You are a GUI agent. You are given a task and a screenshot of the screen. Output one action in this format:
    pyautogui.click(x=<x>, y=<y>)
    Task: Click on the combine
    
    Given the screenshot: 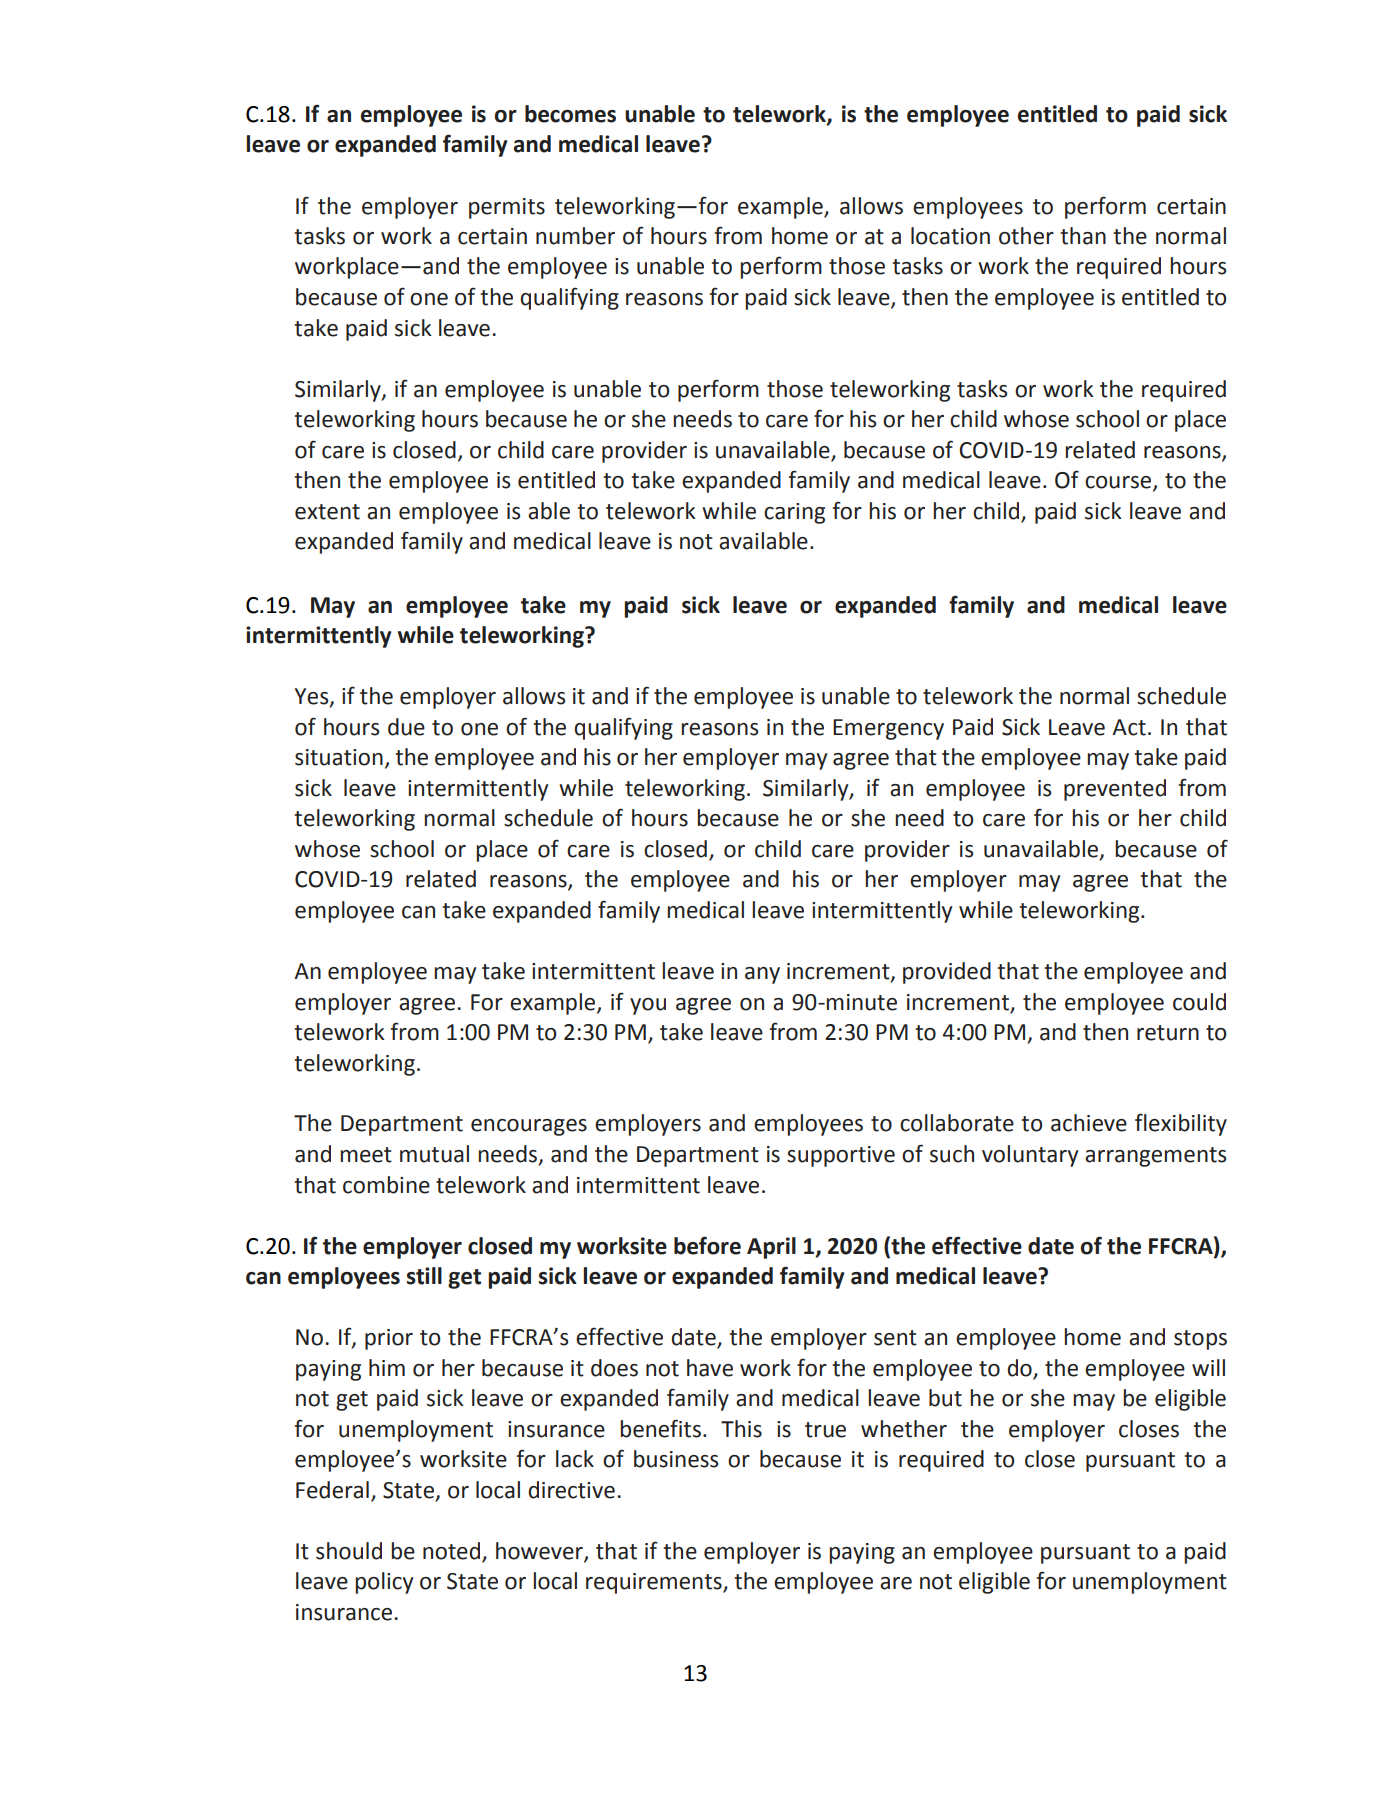 What is the action you would take?
    pyautogui.click(x=386, y=1185)
